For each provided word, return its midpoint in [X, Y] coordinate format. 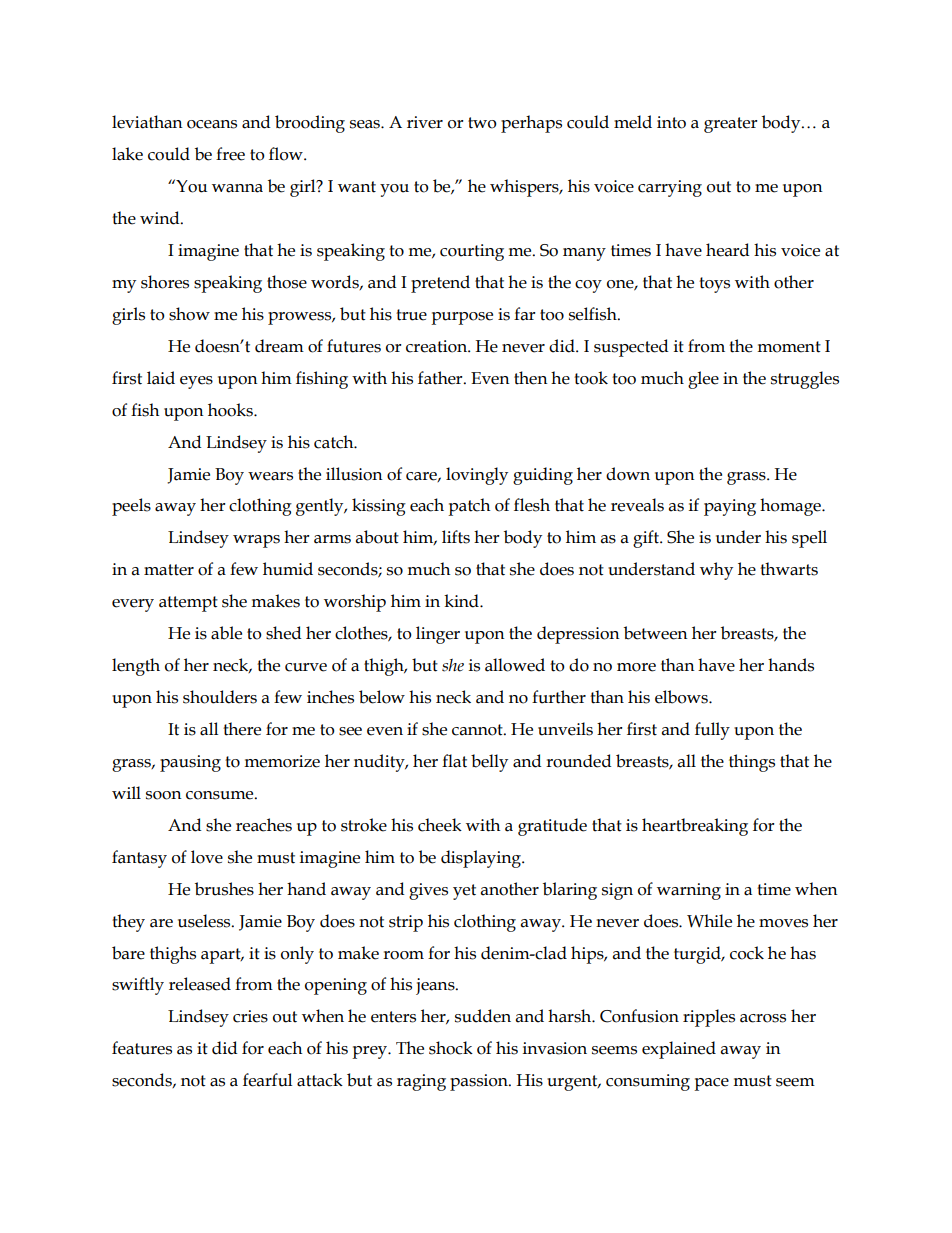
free [230, 154]
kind [462, 601]
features [142, 1048]
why [716, 571]
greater [731, 125]
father [441, 378]
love [207, 857]
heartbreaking [695, 827]
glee [703, 380]
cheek [440, 825]
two [482, 123]
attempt [188, 604]
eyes [196, 382]
